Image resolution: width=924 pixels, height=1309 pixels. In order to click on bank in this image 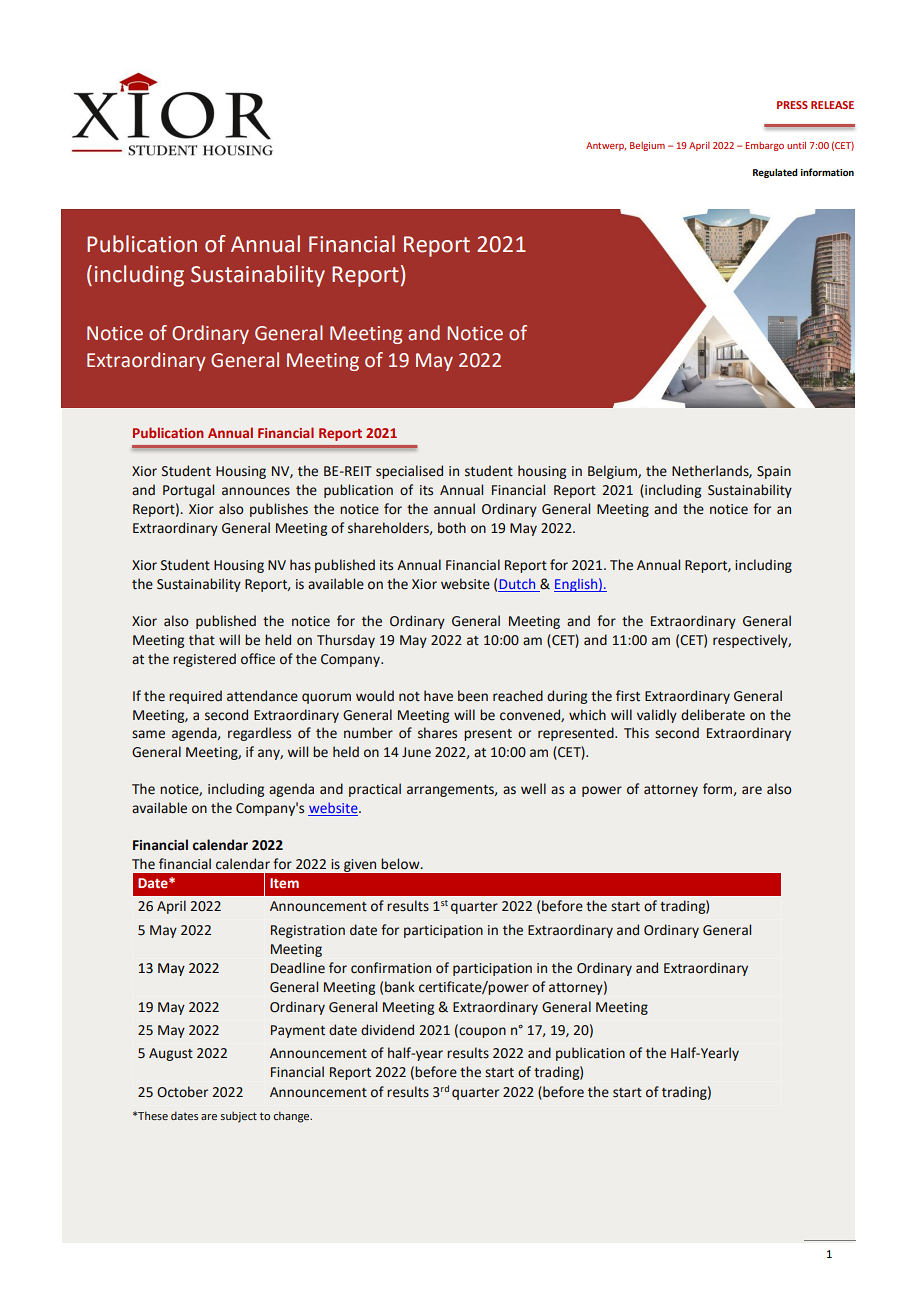, I will do `click(400, 987)`.
